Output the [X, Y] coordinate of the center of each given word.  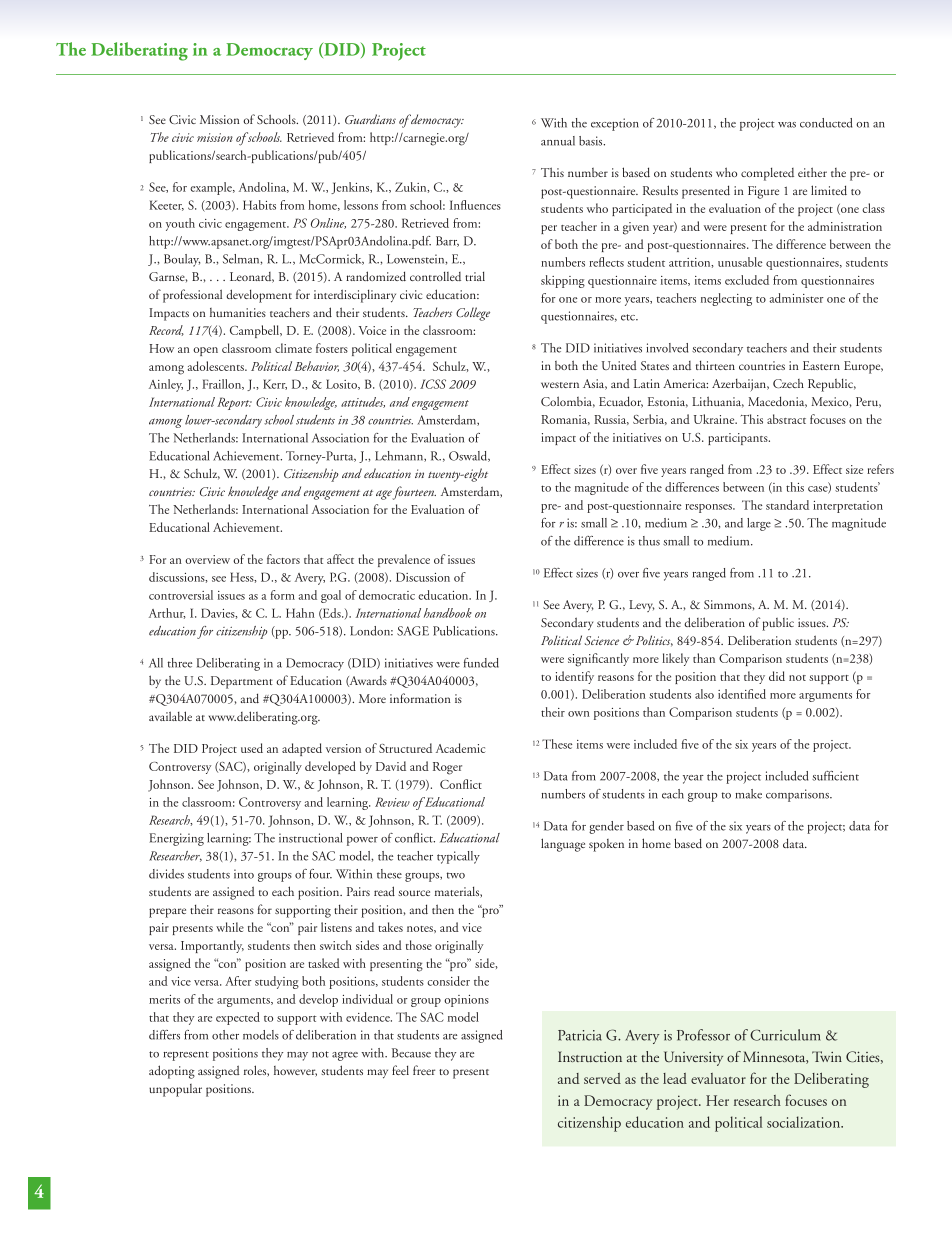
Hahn [300, 613]
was [787, 125]
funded [481, 663]
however [295, 1071]
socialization [805, 1122]
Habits [259, 205]
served [602, 1078]
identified [742, 694]
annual [558, 141]
